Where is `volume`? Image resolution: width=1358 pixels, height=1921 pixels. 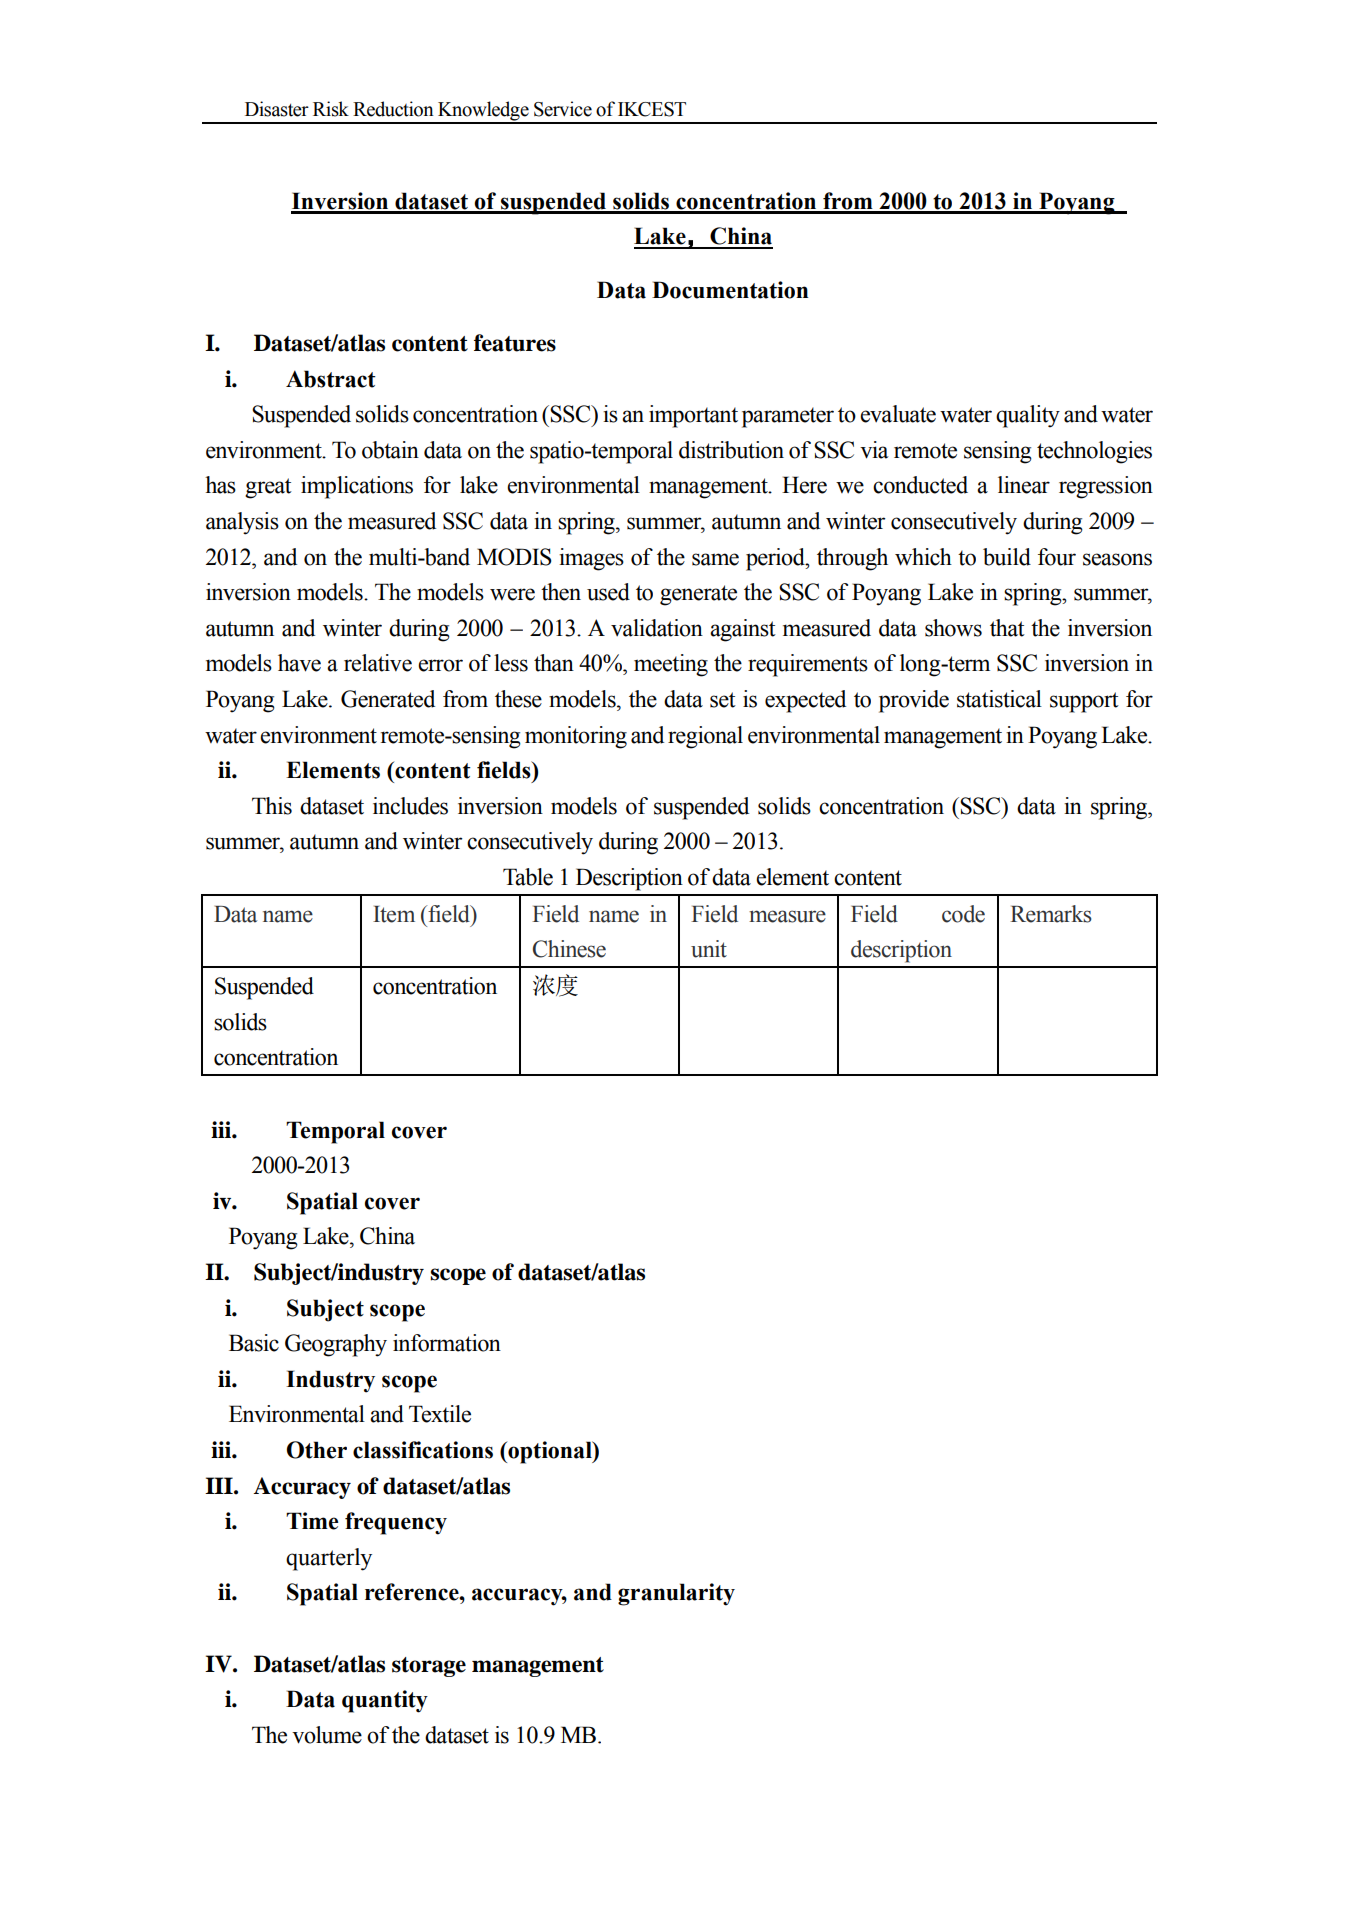 volume is located at coordinates (327, 1735).
